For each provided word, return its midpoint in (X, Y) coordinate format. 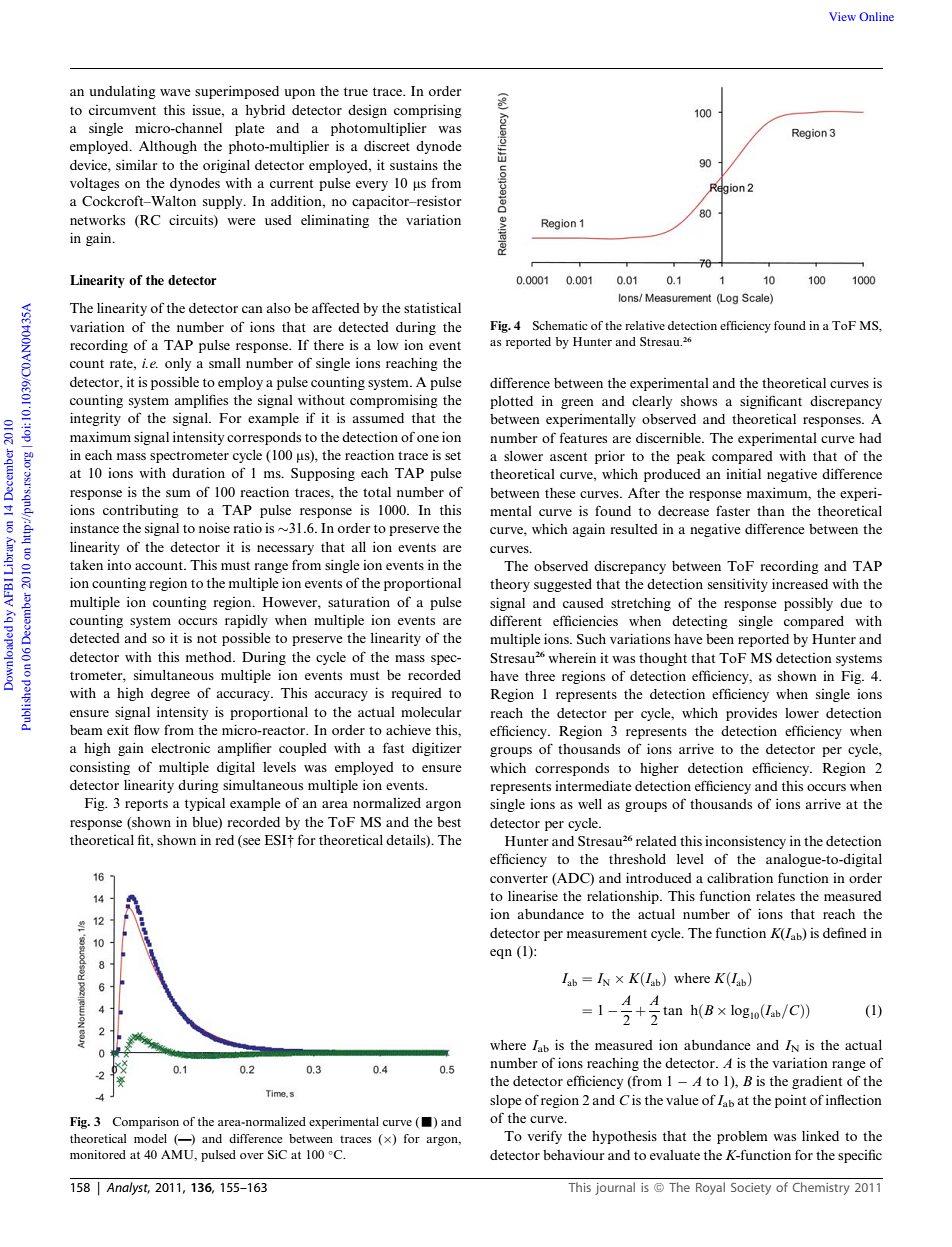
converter (519, 878)
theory (510, 585)
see (251, 843)
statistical (432, 307)
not (207, 638)
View (842, 16)
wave (175, 92)
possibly (808, 604)
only (178, 364)
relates (775, 896)
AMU (178, 1155)
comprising (428, 111)
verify (544, 1137)
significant (771, 402)
